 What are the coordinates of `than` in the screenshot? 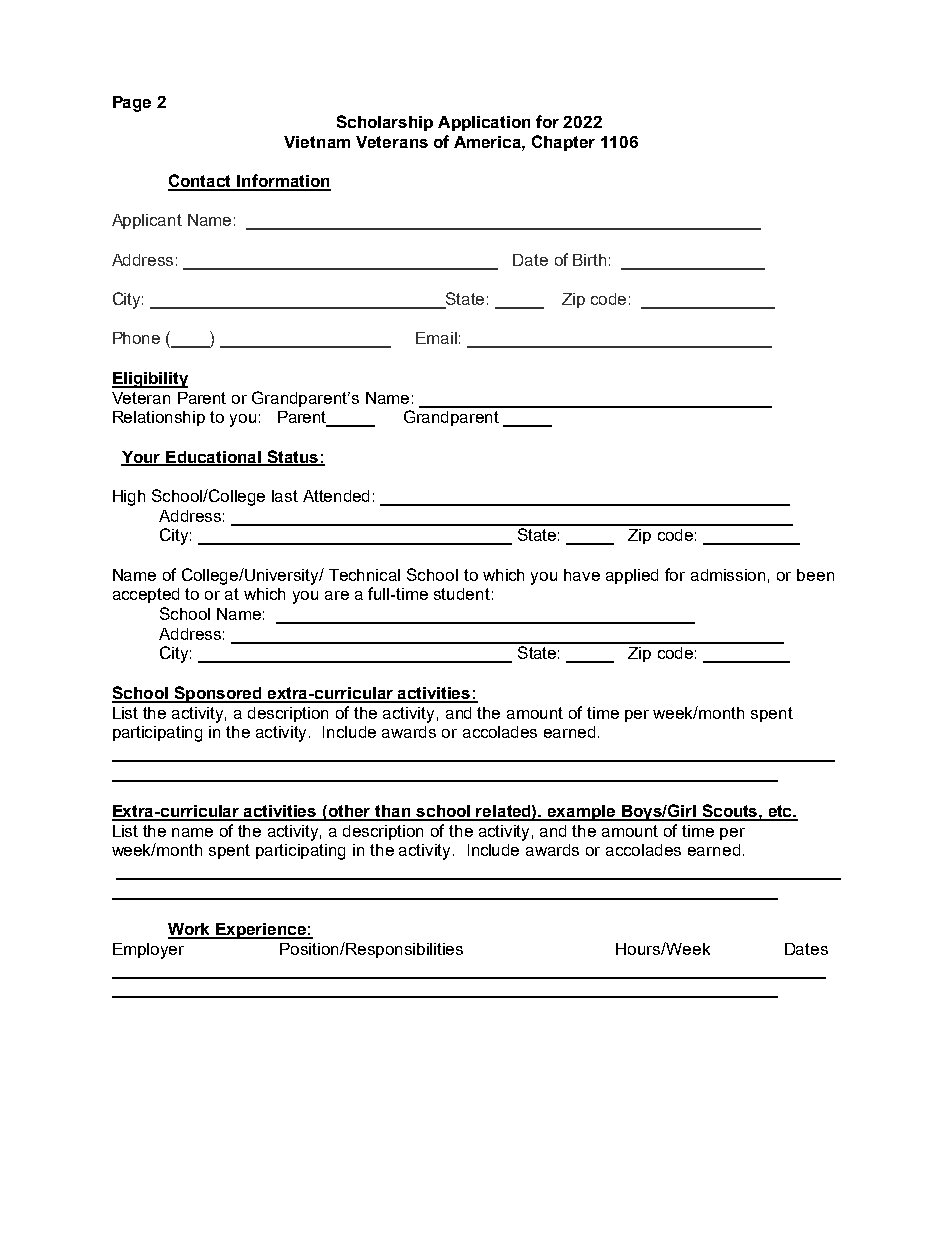 It's located at (393, 812).
